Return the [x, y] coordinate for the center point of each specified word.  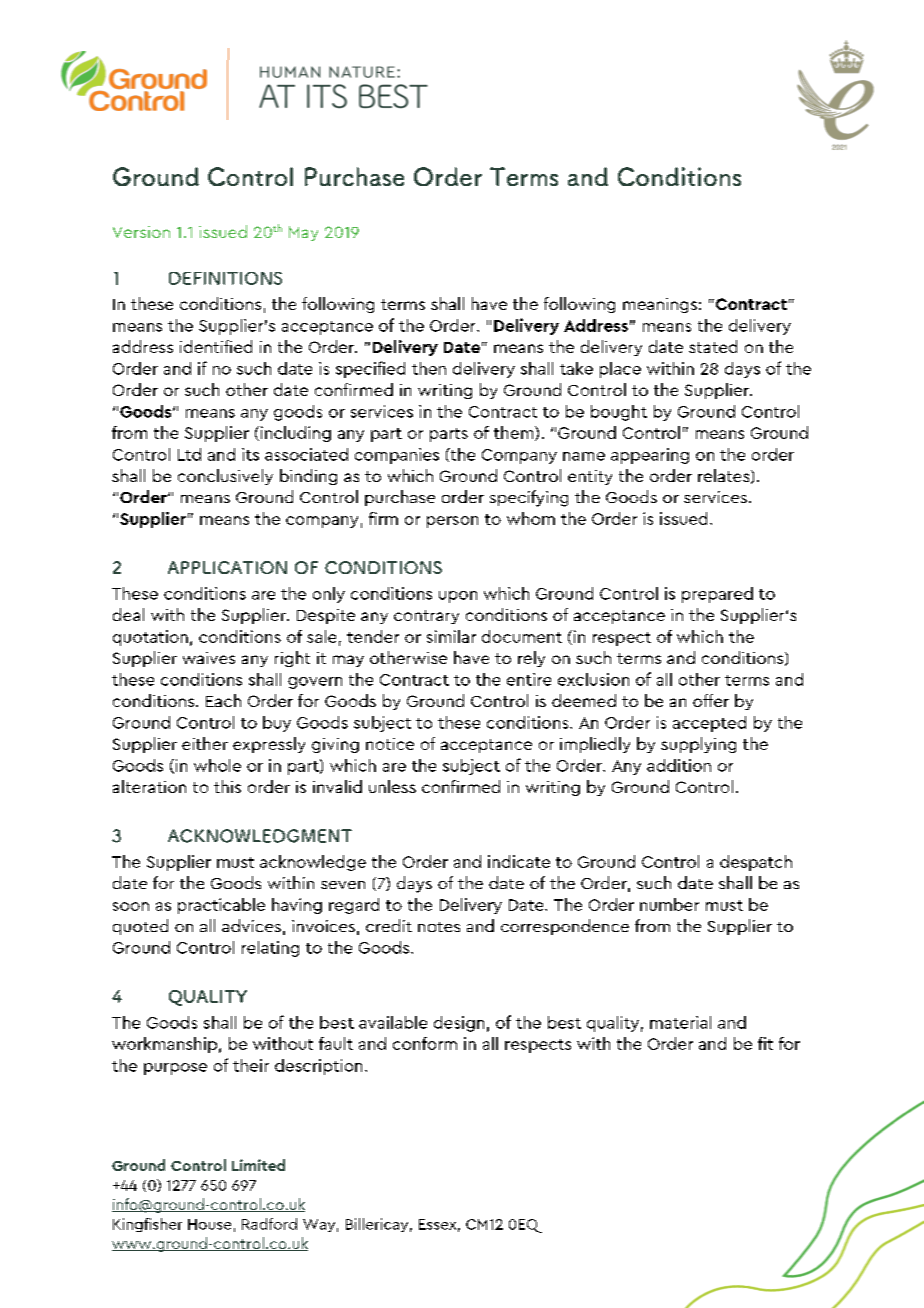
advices [251, 925]
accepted [709, 724]
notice [390, 744]
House [209, 1224]
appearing [650, 456]
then [429, 368]
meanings [660, 305]
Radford [269, 1224]
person [452, 522]
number [669, 904]
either [205, 743]
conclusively [225, 477]
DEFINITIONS [225, 278]
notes [439, 927]
